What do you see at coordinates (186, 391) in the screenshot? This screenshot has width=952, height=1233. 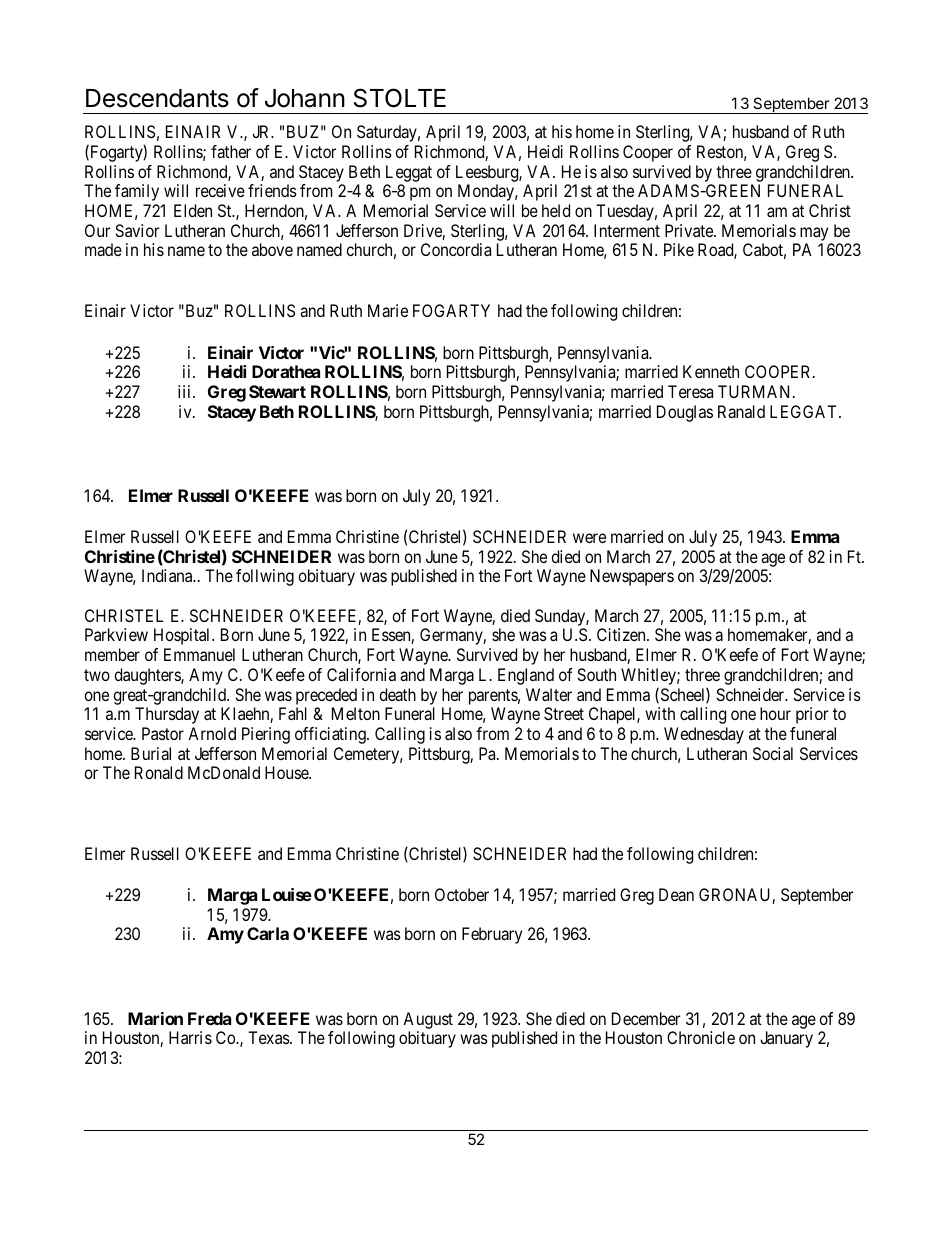 I see `iii` at bounding box center [186, 391].
